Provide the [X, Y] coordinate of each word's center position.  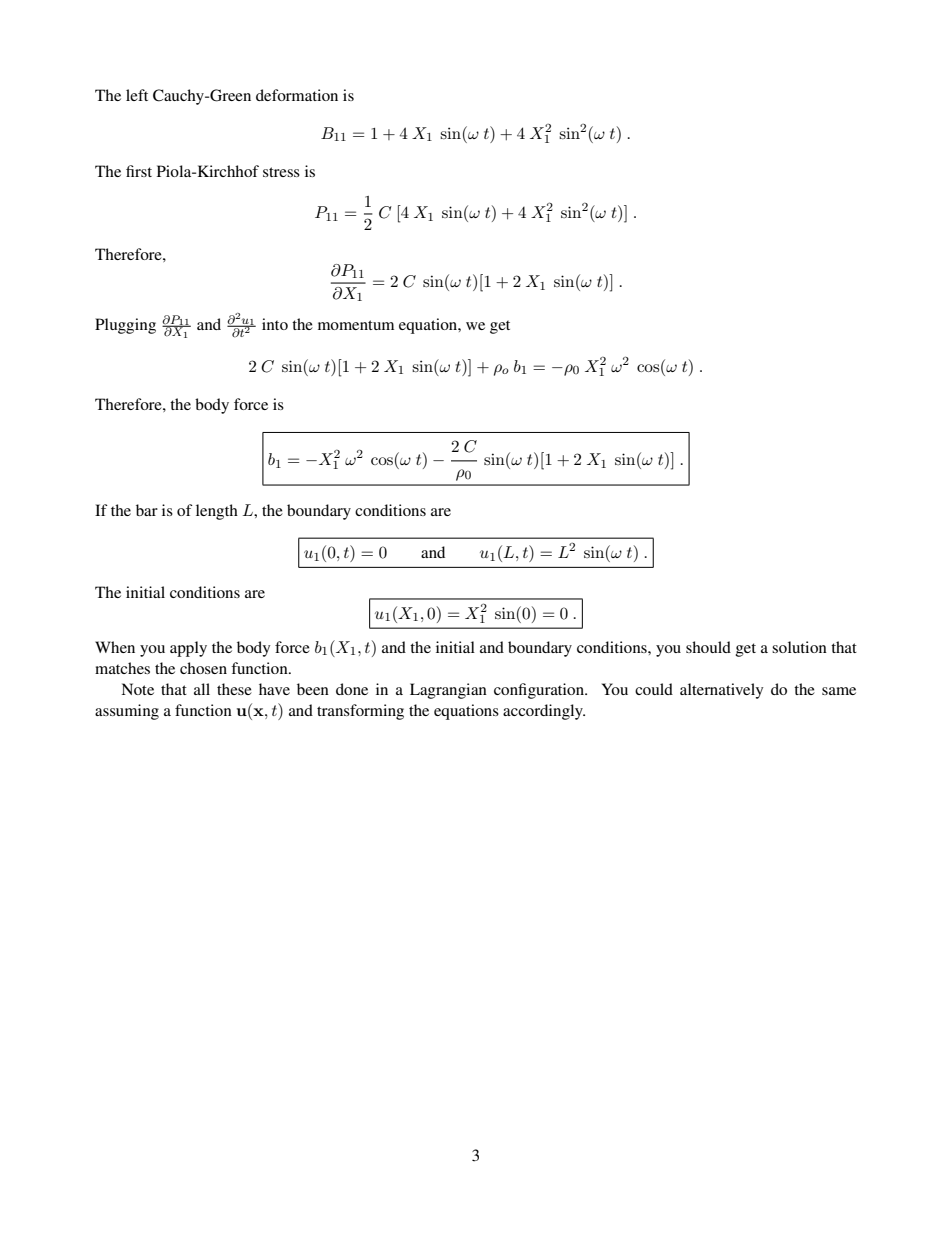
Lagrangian [448, 691]
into [275, 324]
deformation [297, 95]
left [137, 95]
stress [281, 172]
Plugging [125, 326]
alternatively [721, 691]
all [202, 689]
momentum [356, 325]
